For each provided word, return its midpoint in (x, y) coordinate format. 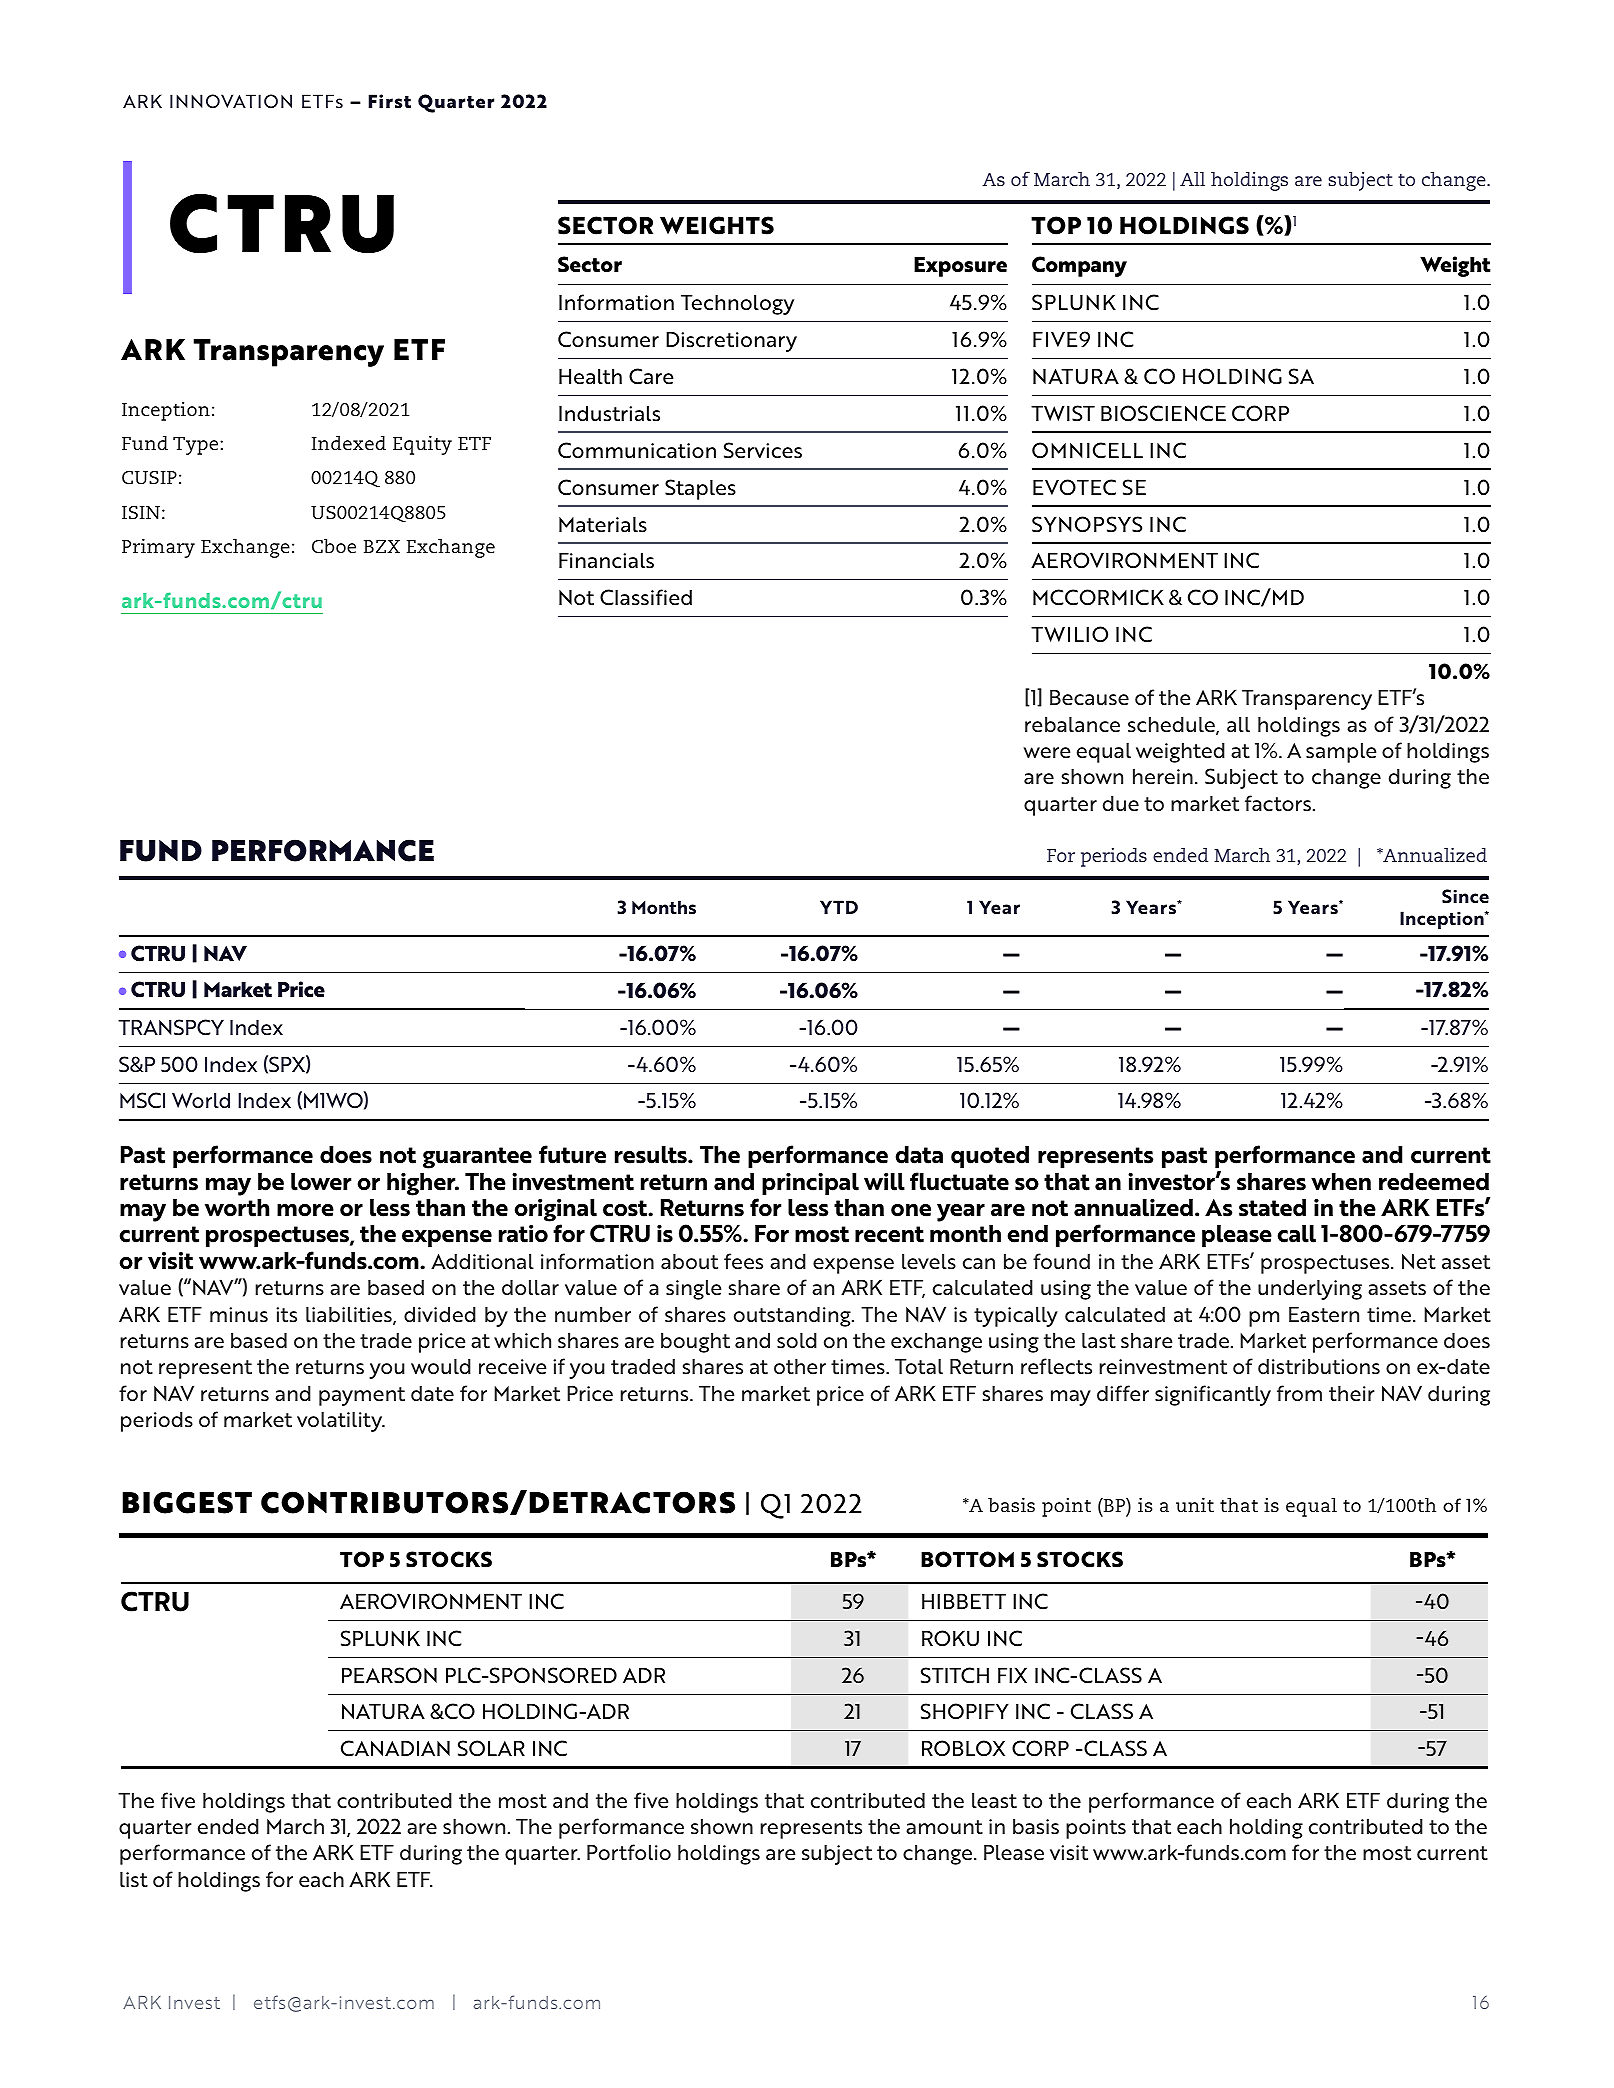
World (201, 1101)
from (1299, 1393)
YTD (839, 907)
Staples (700, 489)
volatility (341, 1422)
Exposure (960, 267)
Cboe (334, 546)
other (800, 1366)
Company (1079, 266)
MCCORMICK (1098, 597)
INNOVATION (231, 101)
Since (1465, 896)
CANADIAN (395, 1748)
